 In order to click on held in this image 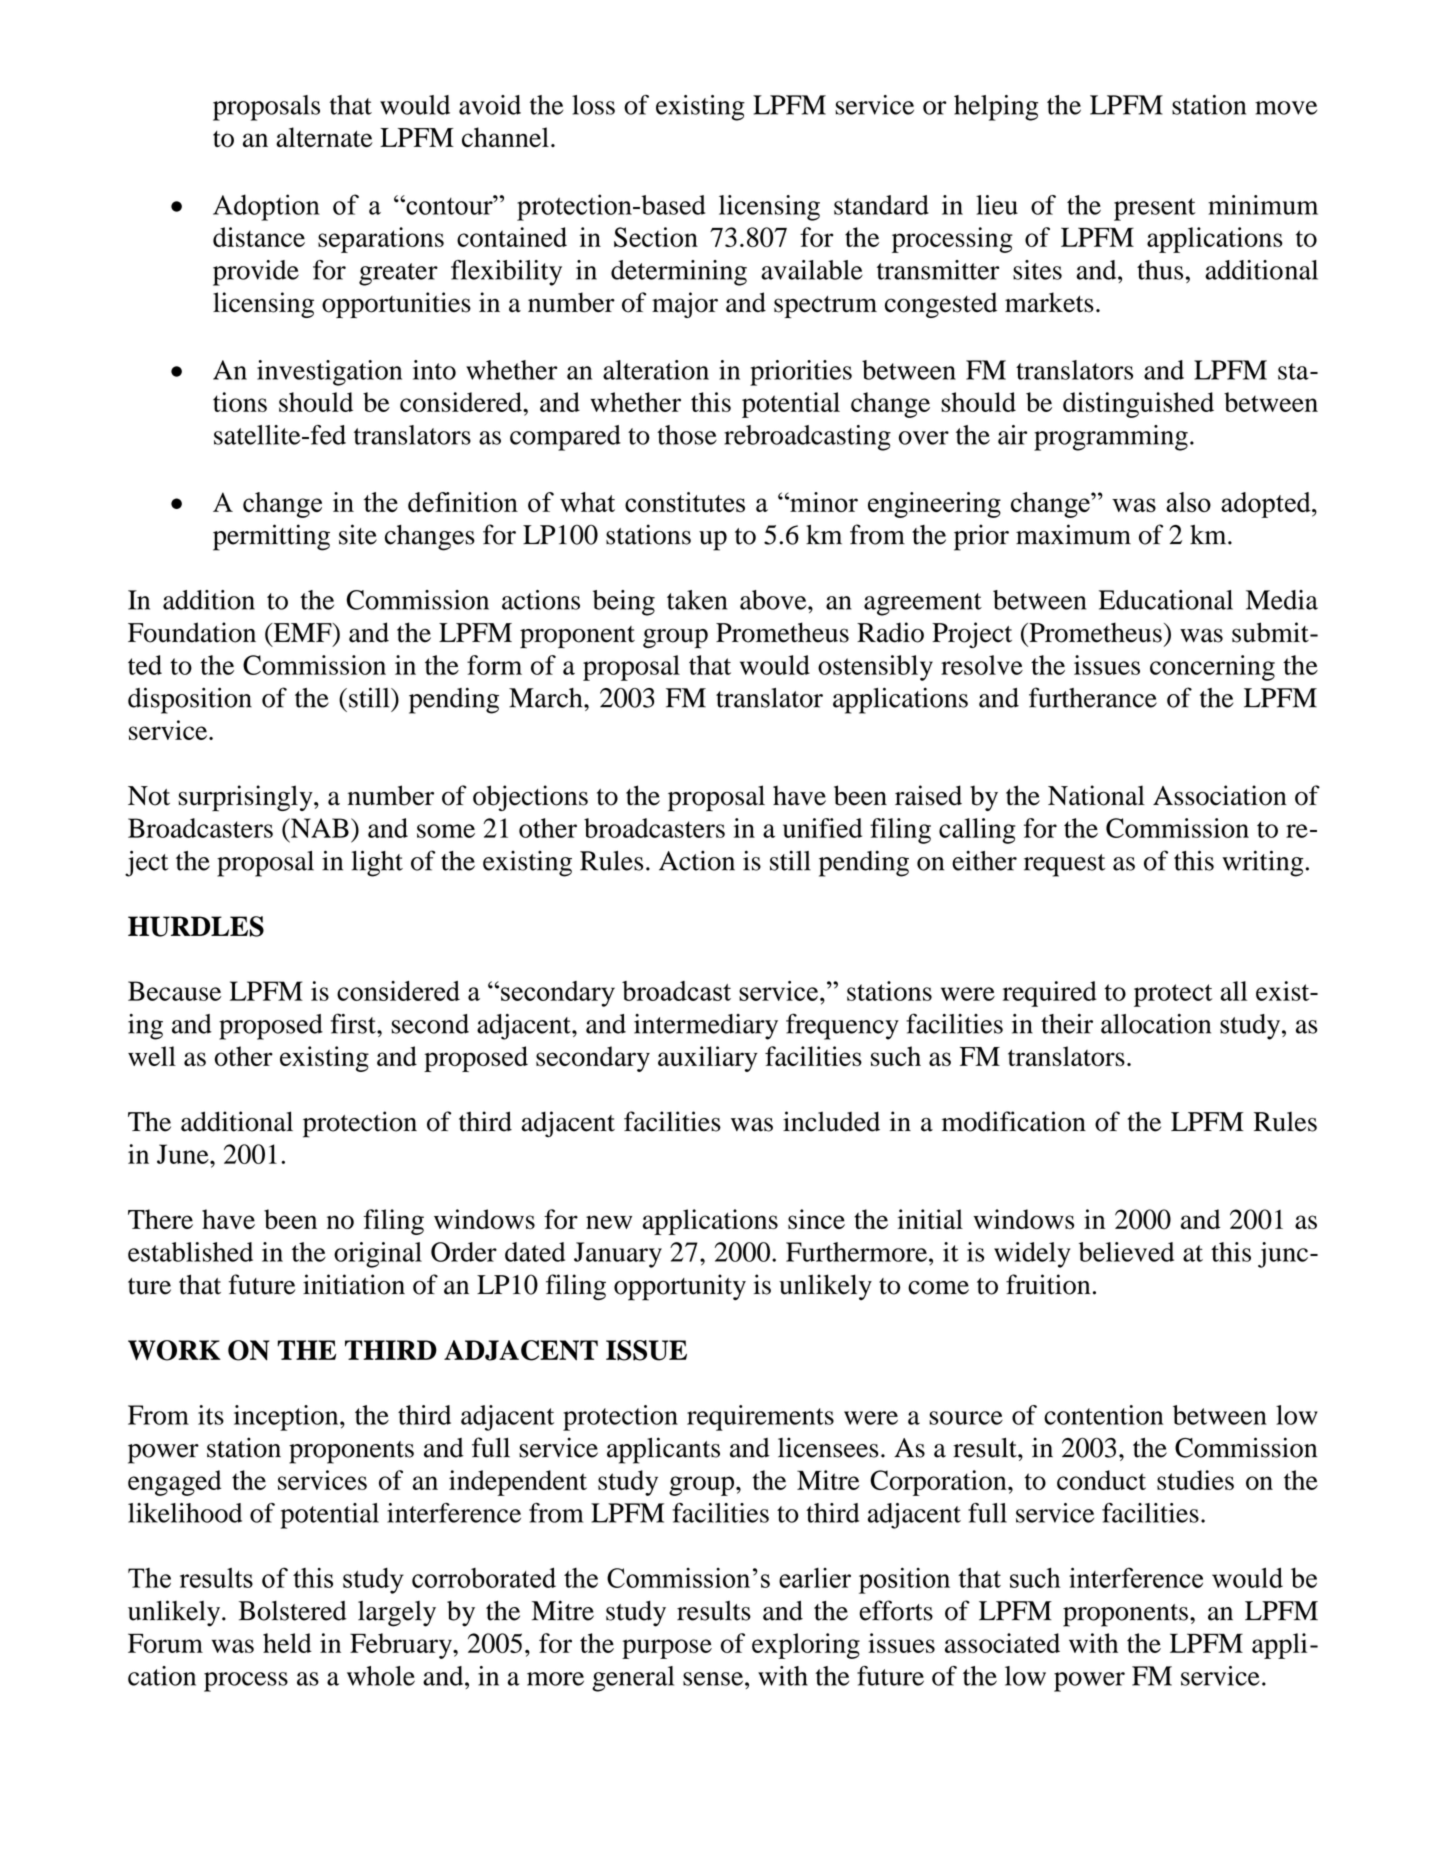, I will do `click(287, 1643)`.
